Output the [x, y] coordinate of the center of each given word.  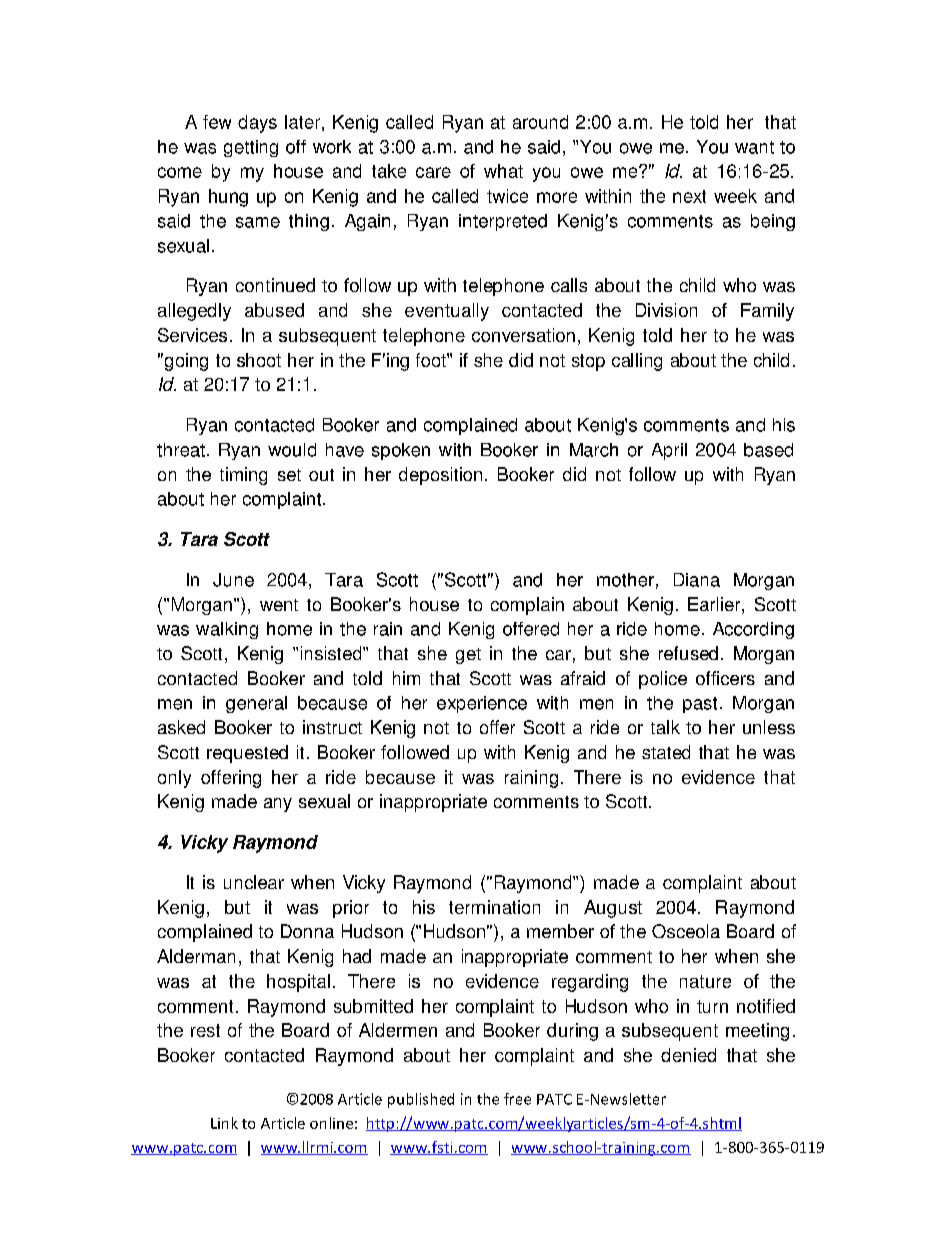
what [503, 171]
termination [494, 907]
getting [251, 148]
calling [637, 362]
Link [224, 1123]
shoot [259, 360]
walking [227, 630]
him [406, 678]
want [754, 147]
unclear [254, 882]
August [613, 909]
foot [432, 360]
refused [688, 653]
